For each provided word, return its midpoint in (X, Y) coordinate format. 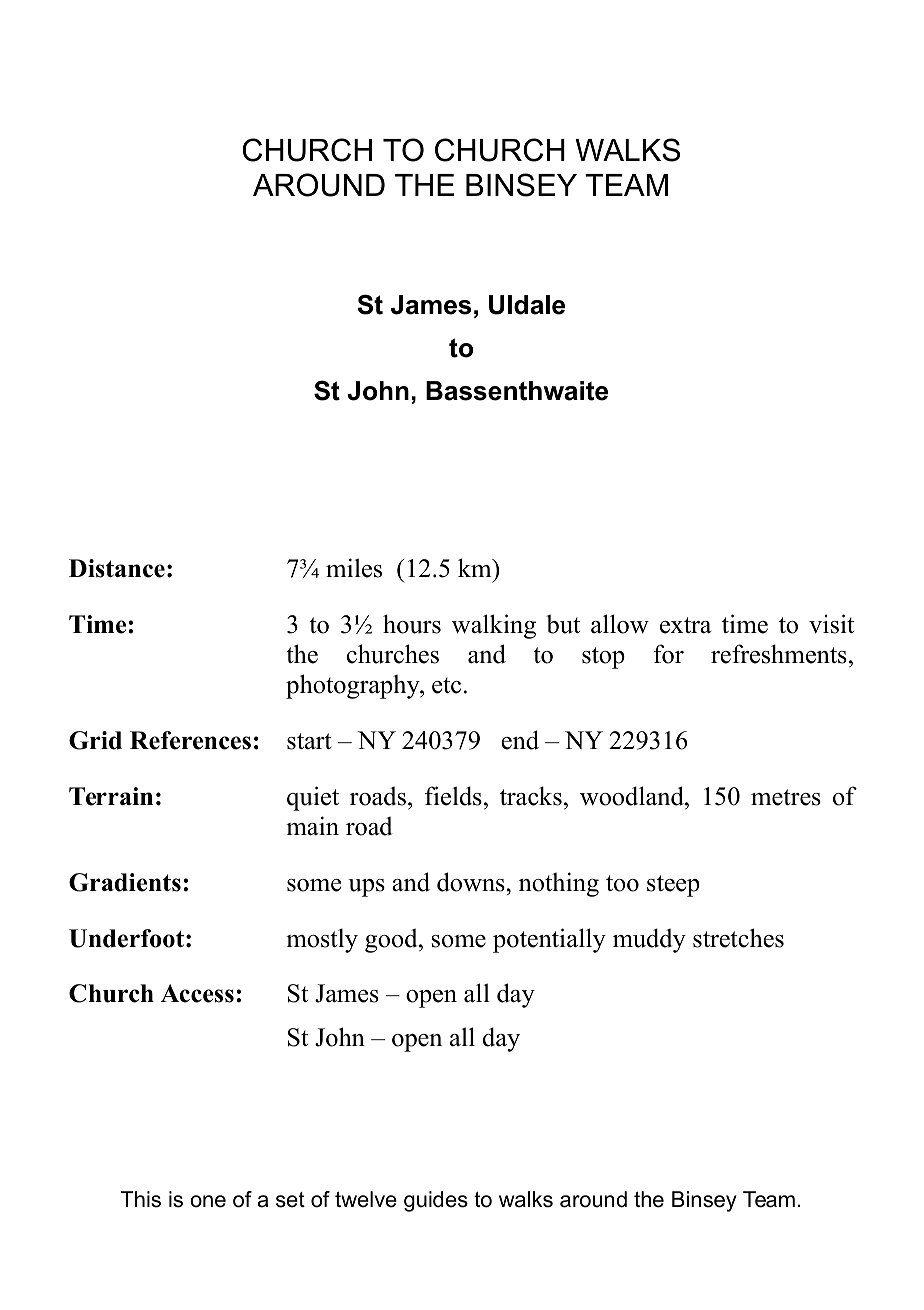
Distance (117, 568)
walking (494, 626)
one (208, 1201)
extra (686, 625)
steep (673, 886)
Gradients (125, 882)
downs (472, 882)
